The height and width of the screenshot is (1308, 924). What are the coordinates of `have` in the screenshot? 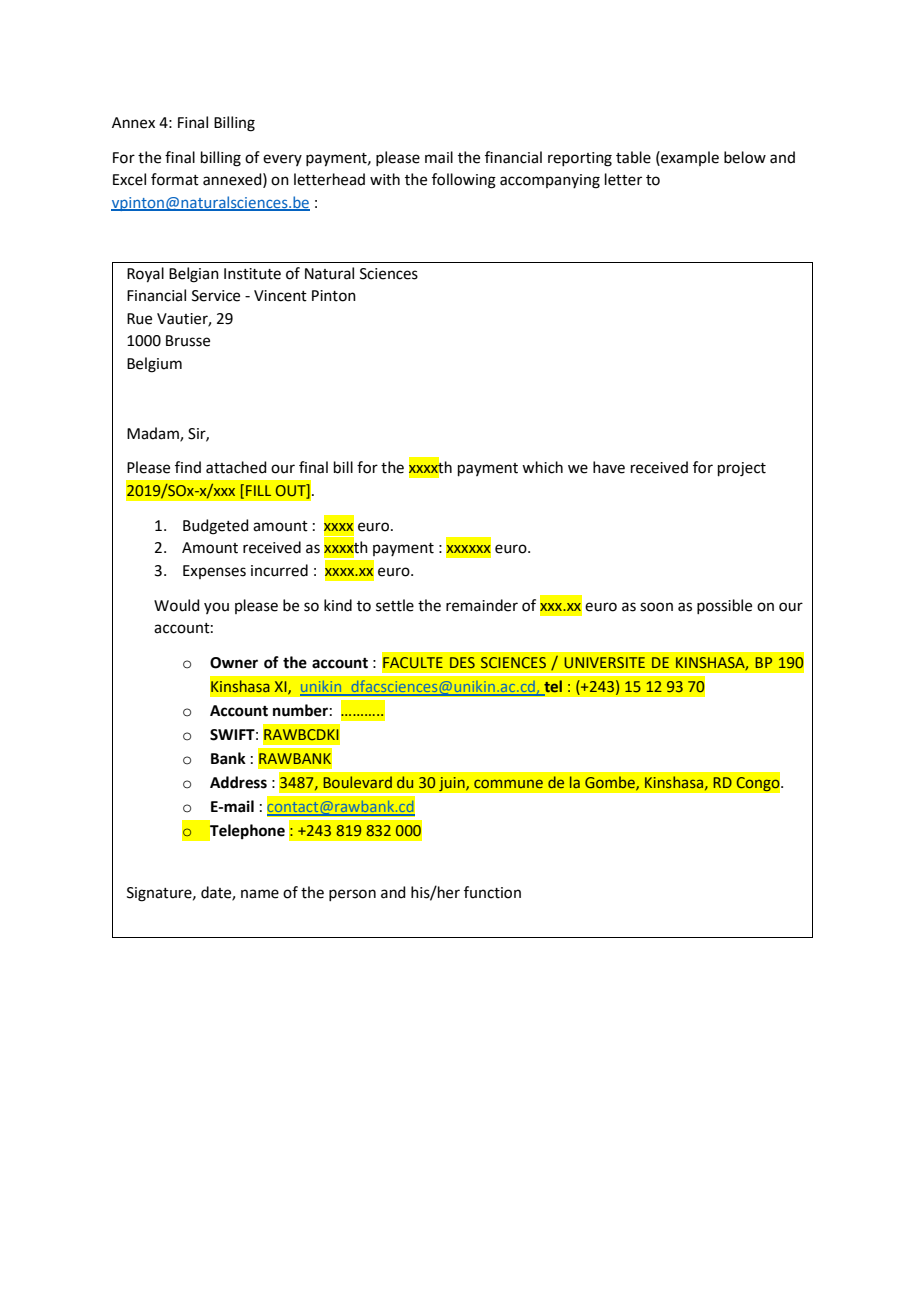 It's located at (609, 467).
